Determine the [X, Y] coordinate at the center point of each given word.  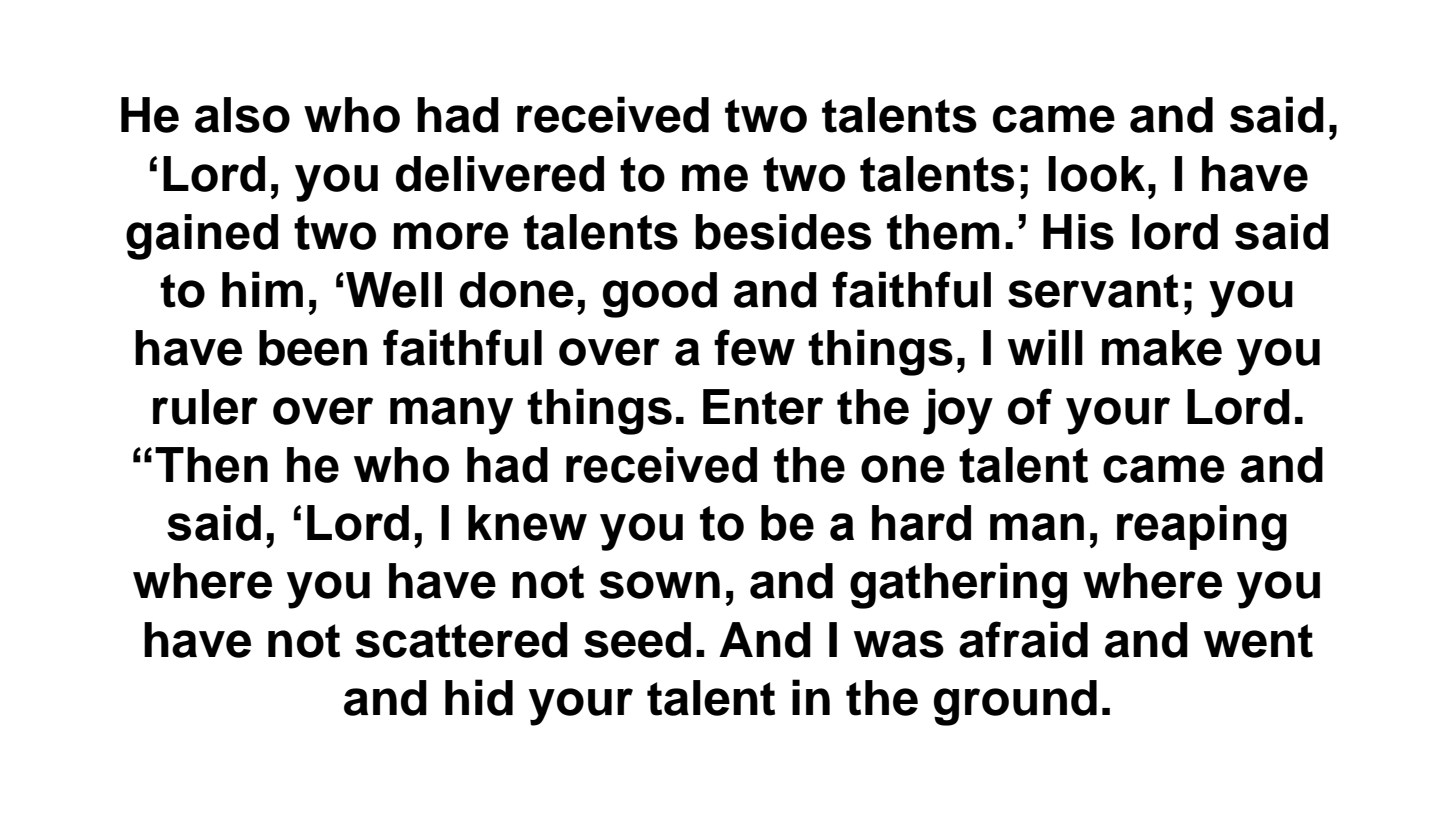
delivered [500, 174]
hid [479, 697]
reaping [1202, 528]
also [242, 115]
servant [1093, 291]
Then [211, 465]
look [1096, 174]
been [313, 348]
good [660, 295]
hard [921, 523]
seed [637, 640]
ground [1015, 703]
